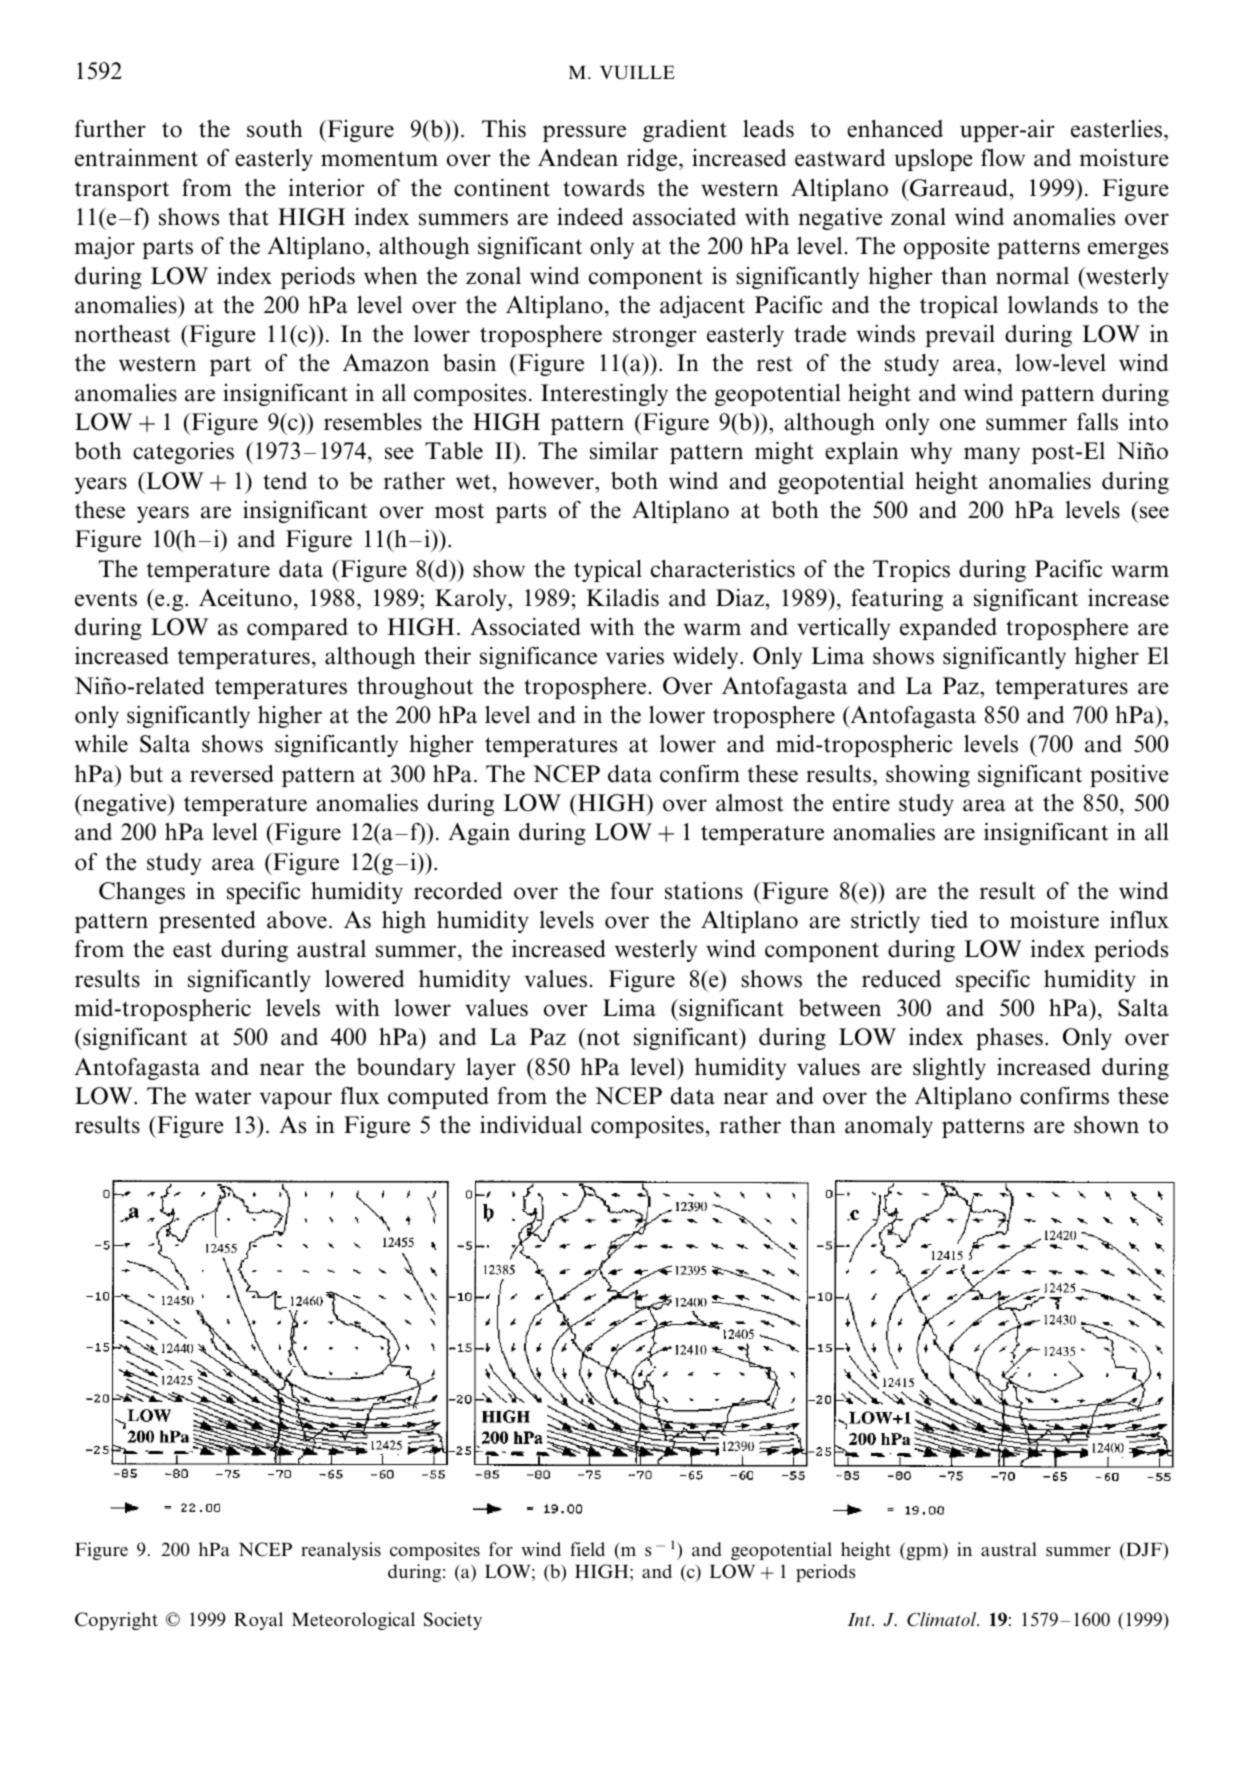 This screenshot has width=1239, height=1782. Describe the element at coordinates (603, 188) in the screenshot. I see `towards` at that location.
